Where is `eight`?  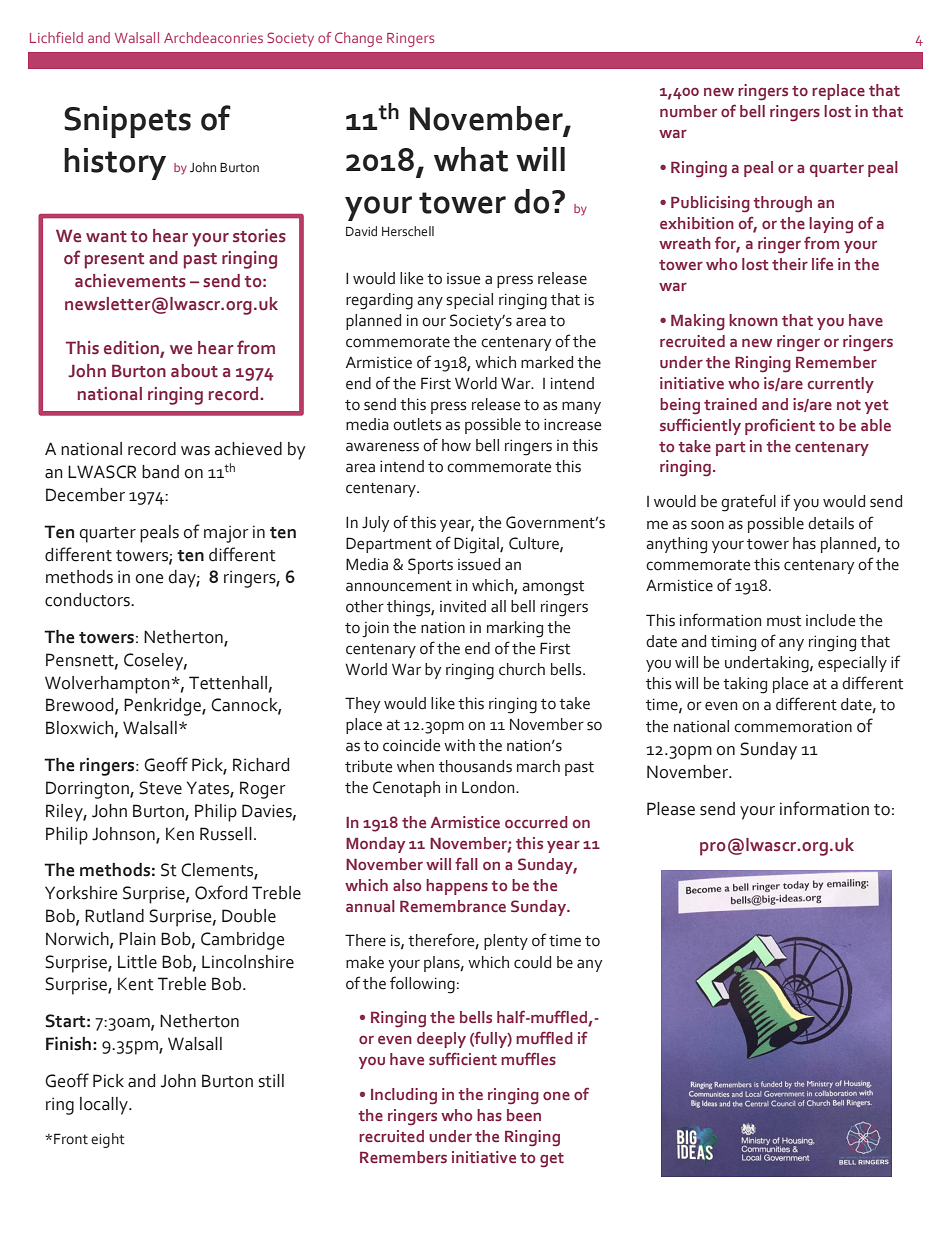
eight is located at coordinates (108, 1140).
